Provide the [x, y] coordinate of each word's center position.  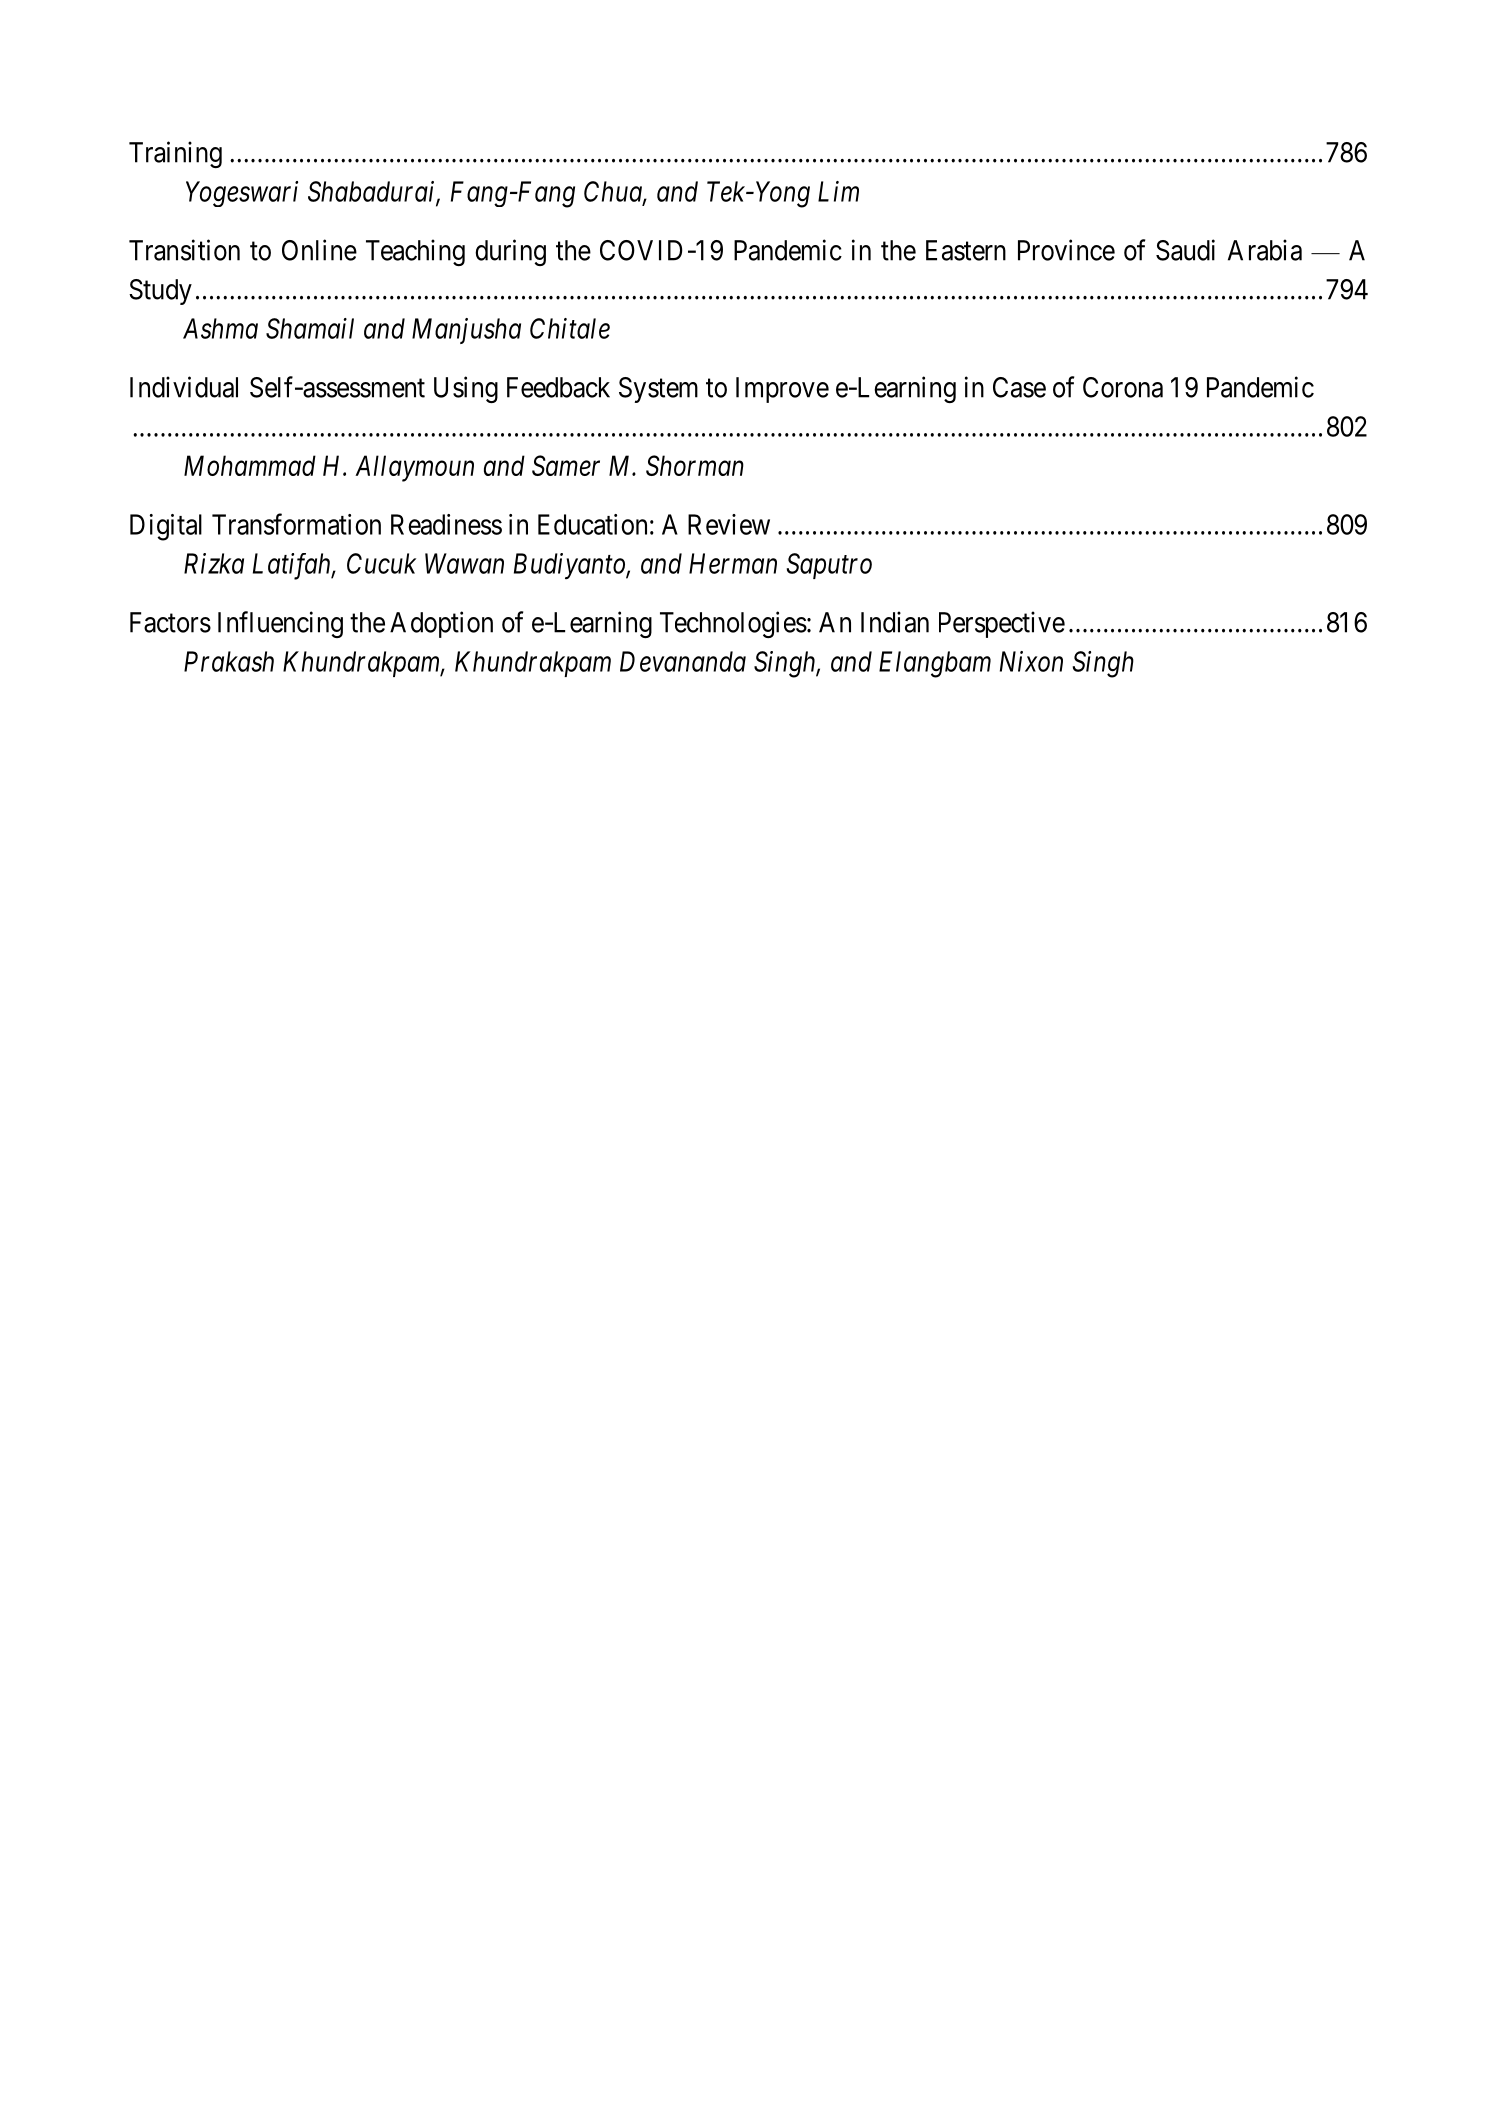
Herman [733, 563]
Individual [184, 387]
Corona [1123, 387]
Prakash [229, 661]
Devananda [683, 661]
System [658, 390]
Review [729, 524]
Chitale [570, 328]
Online [319, 250]
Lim [838, 191]
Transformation [296, 524]
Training [175, 154]
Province [1066, 250]
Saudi [1185, 250]
